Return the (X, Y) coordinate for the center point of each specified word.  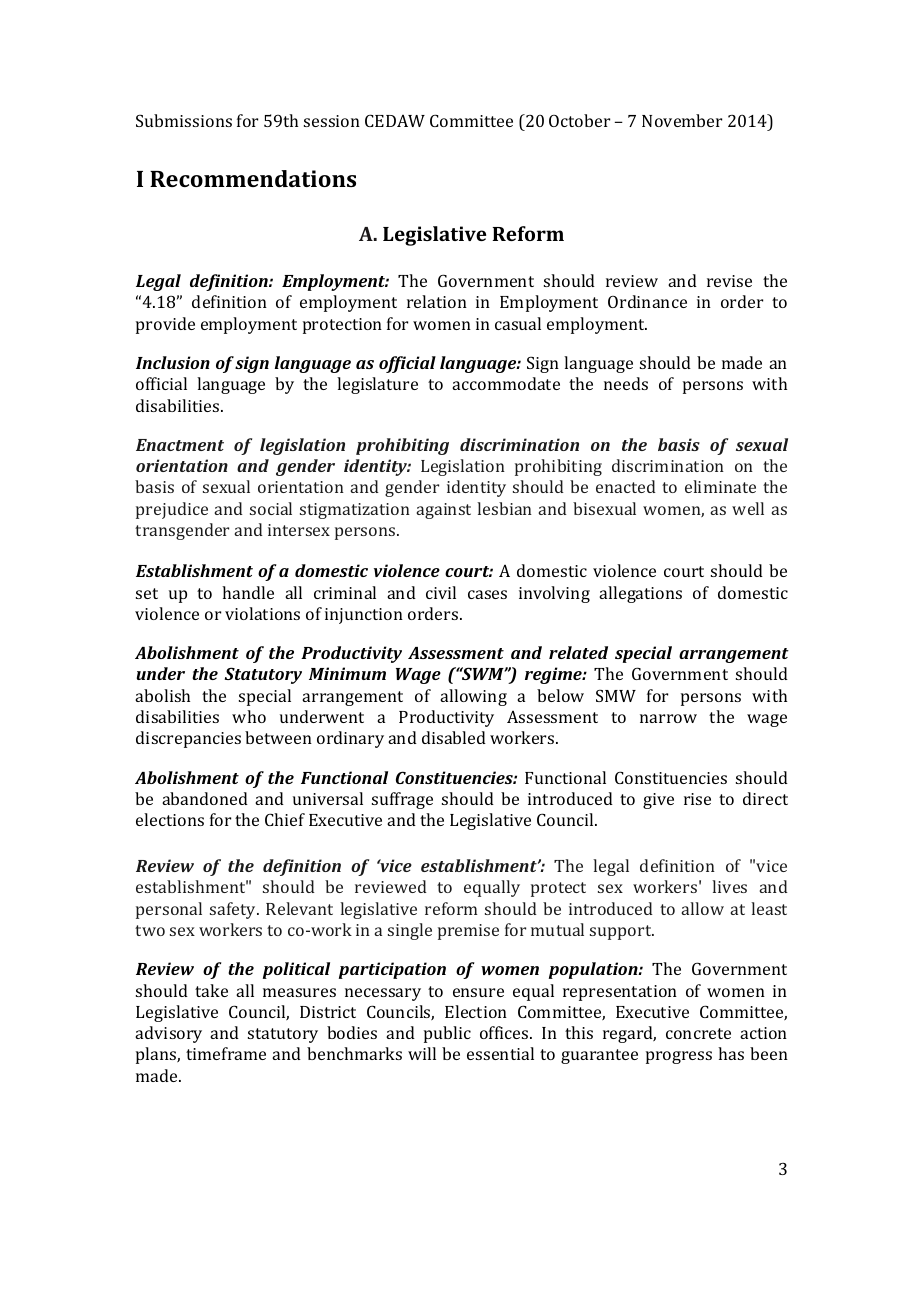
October (579, 120)
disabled (454, 737)
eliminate (720, 486)
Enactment (180, 445)
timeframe (226, 1053)
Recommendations (253, 178)
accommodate (506, 383)
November (682, 120)
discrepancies (188, 739)
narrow (668, 718)
